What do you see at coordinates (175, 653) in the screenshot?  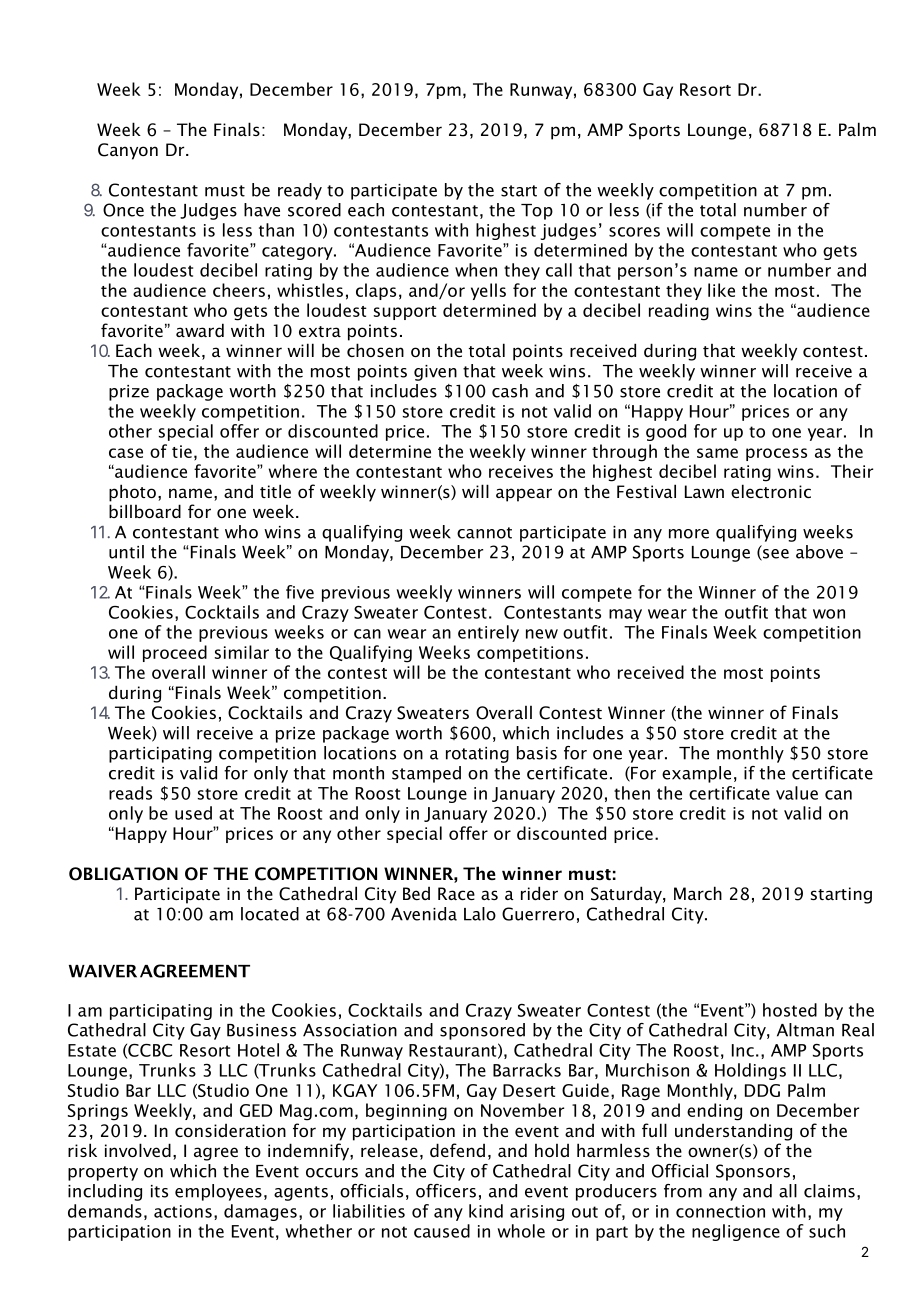 I see `proceed` at bounding box center [175, 653].
